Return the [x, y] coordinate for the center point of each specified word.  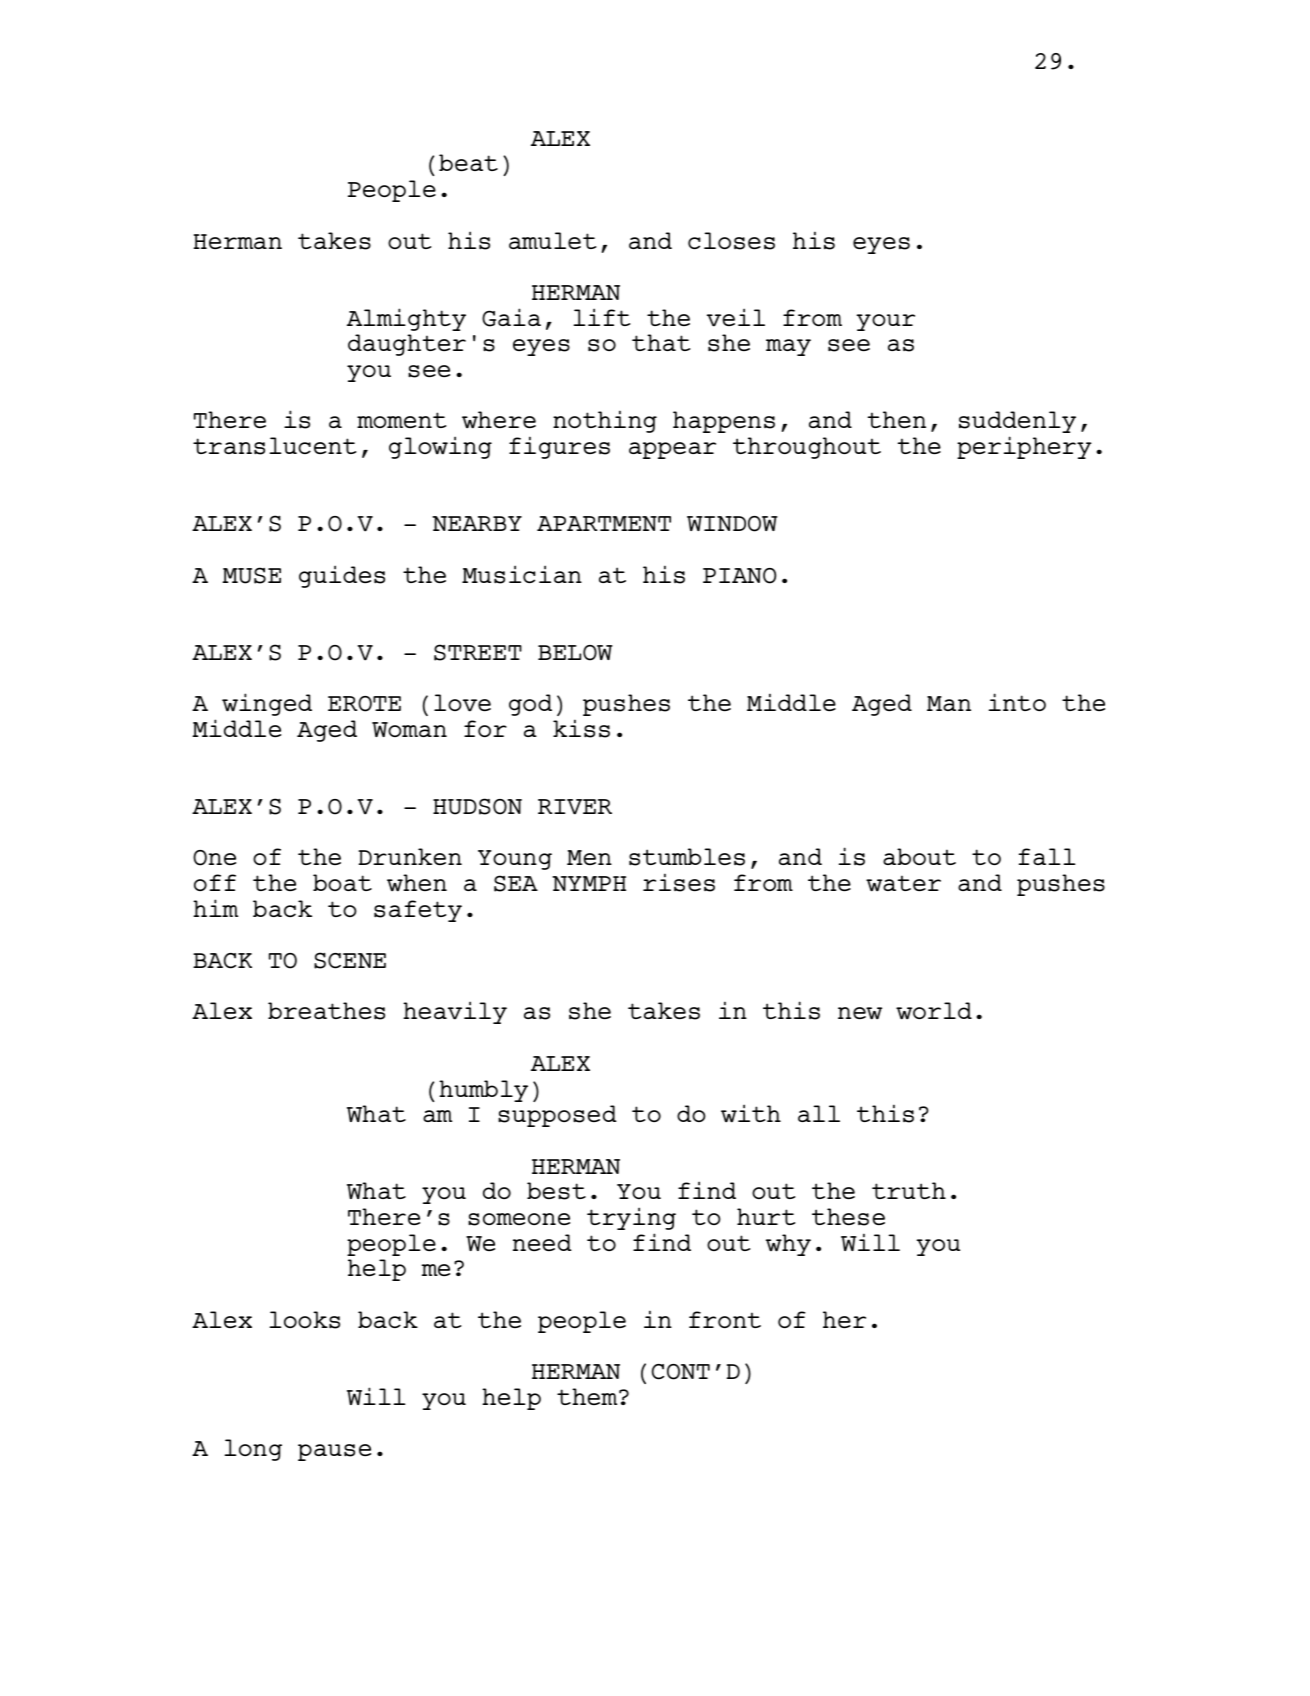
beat [468, 162]
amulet [552, 240]
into [1017, 702]
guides [342, 576]
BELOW [575, 653]
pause [334, 1452]
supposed [557, 1116]
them [588, 1396]
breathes [326, 1011]
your [885, 322]
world [934, 1011]
